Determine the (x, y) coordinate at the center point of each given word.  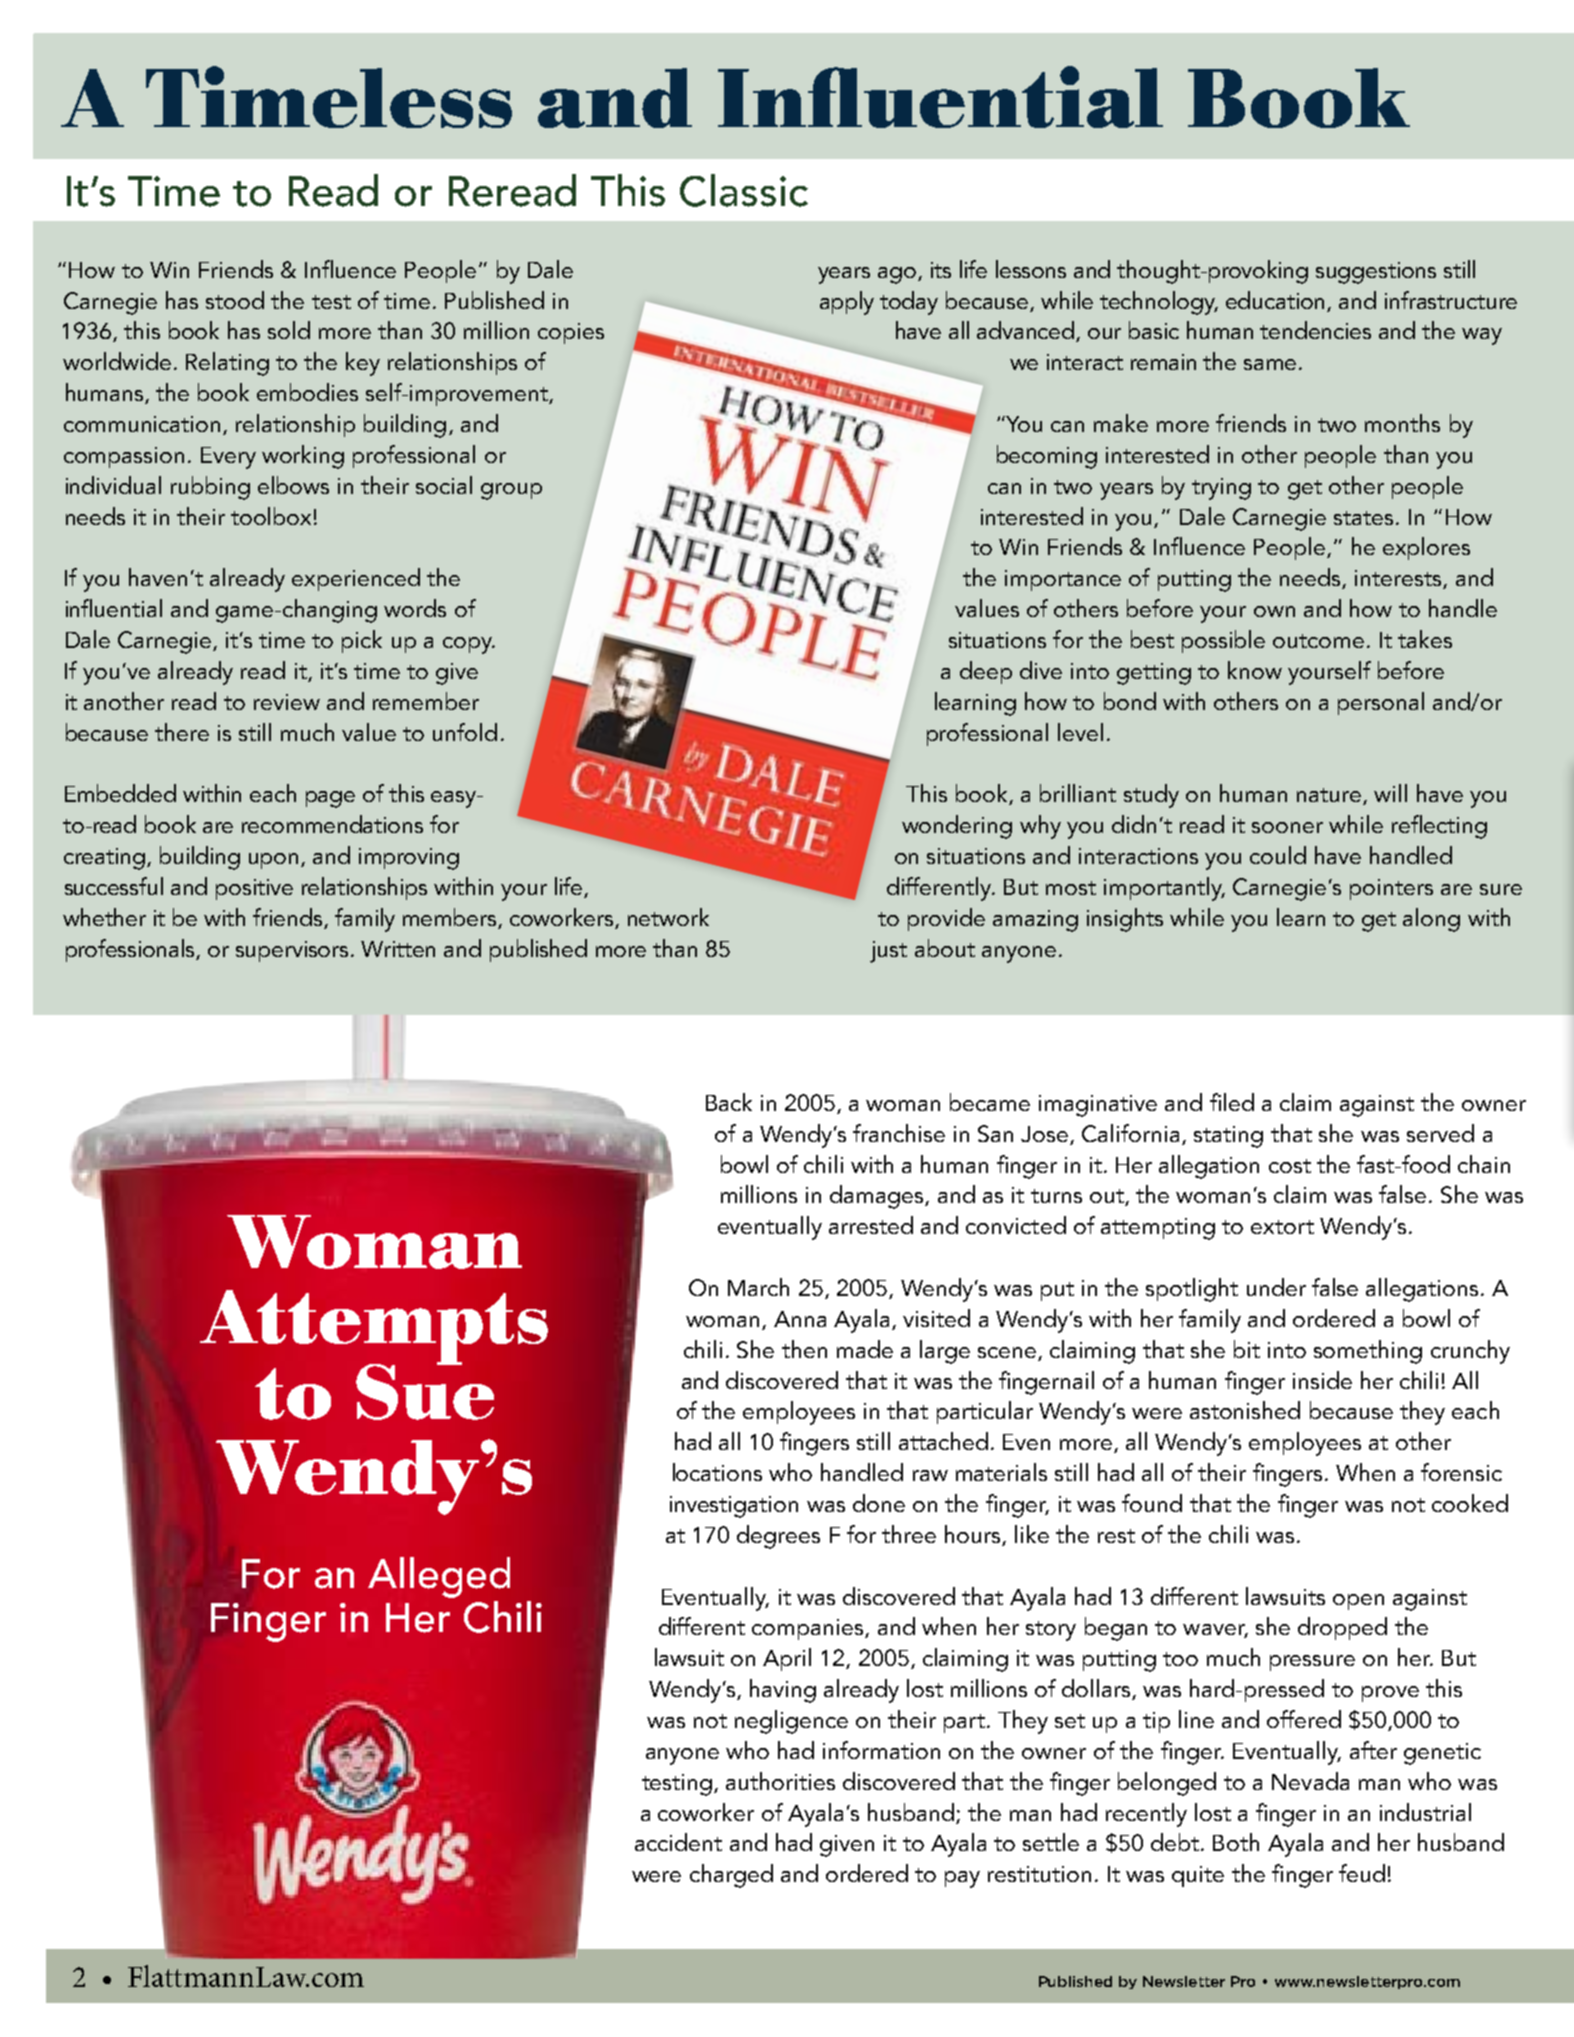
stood (235, 300)
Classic (744, 190)
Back (729, 1102)
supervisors (292, 951)
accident (678, 1842)
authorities (780, 1781)
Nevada (1310, 1781)
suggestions (1376, 273)
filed (1232, 1102)
